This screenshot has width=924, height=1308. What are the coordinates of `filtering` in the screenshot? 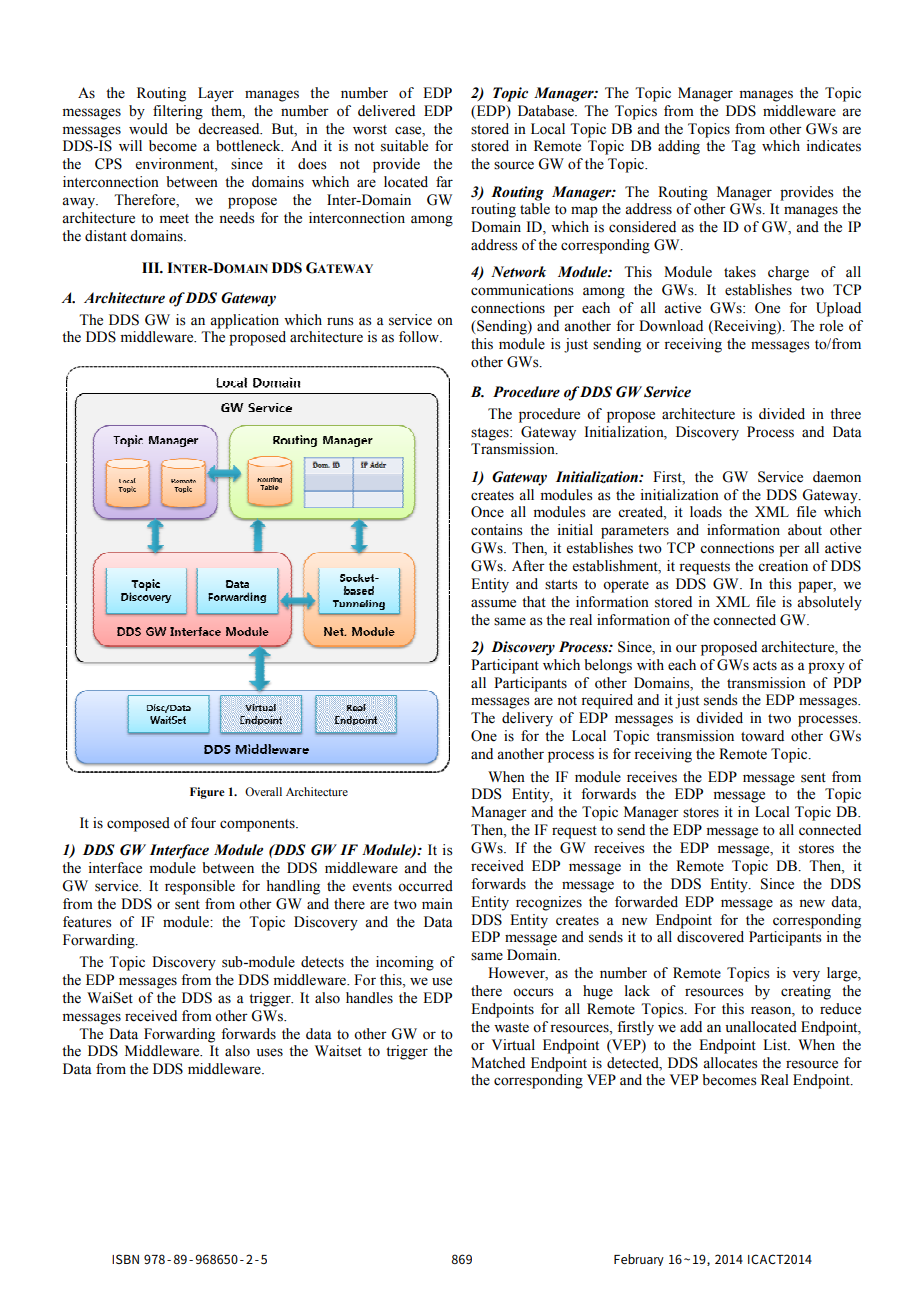 It's located at (178, 112).
